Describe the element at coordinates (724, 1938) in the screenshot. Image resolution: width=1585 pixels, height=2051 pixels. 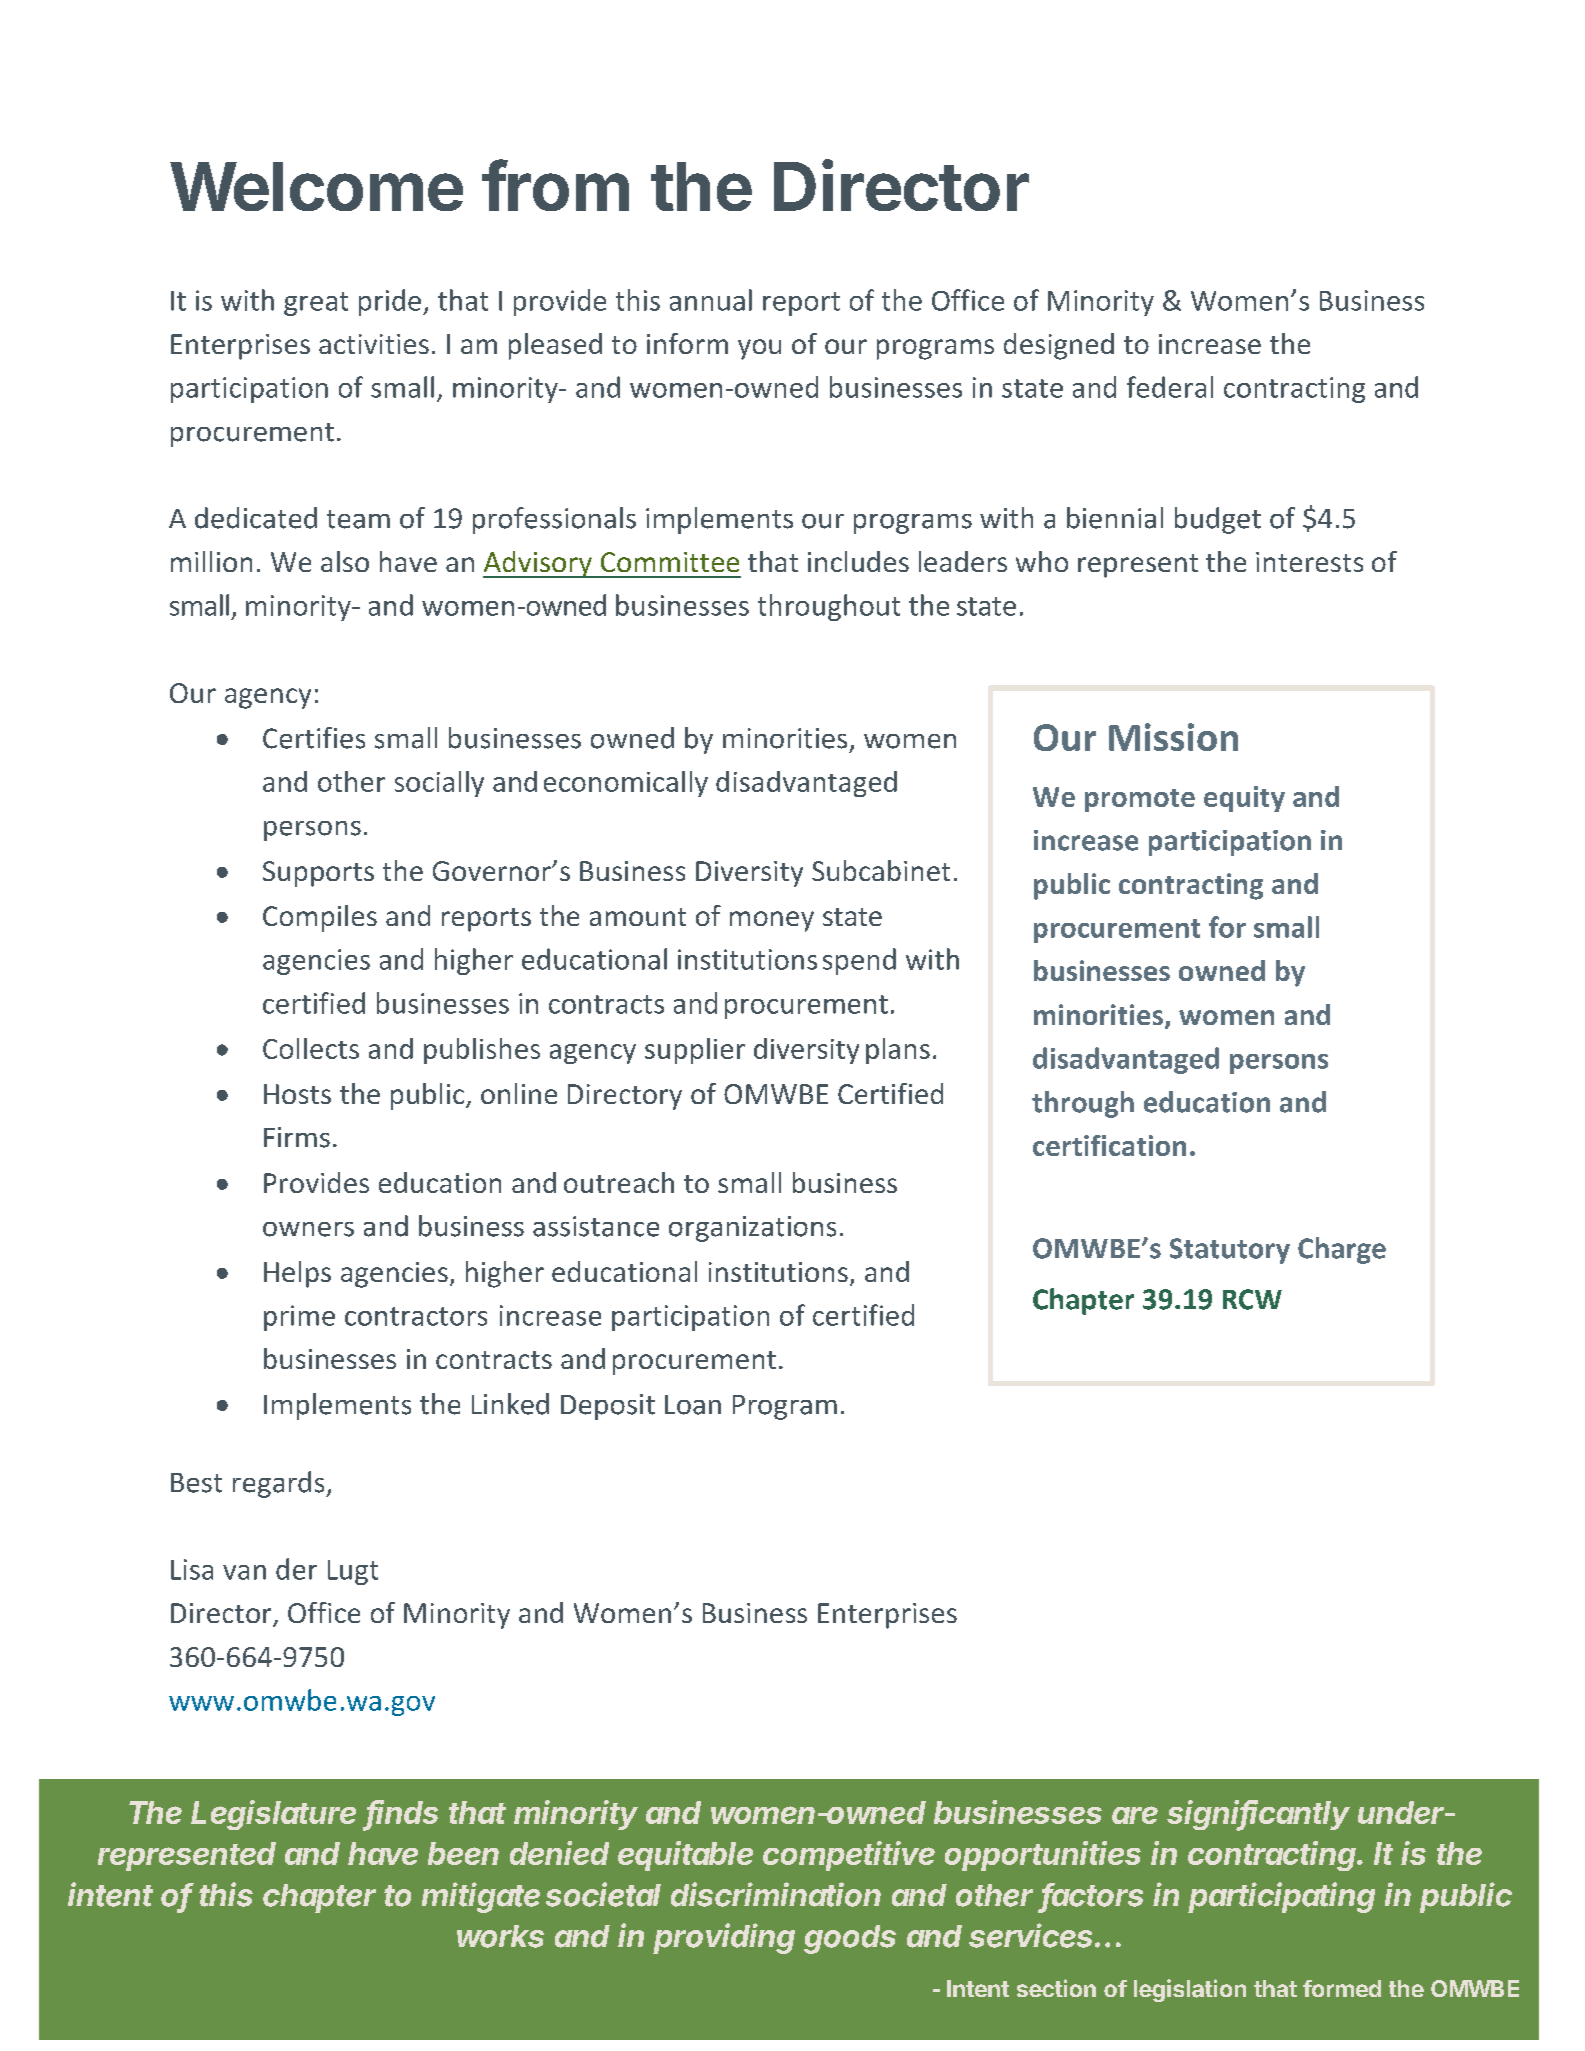
I see `providing` at that location.
